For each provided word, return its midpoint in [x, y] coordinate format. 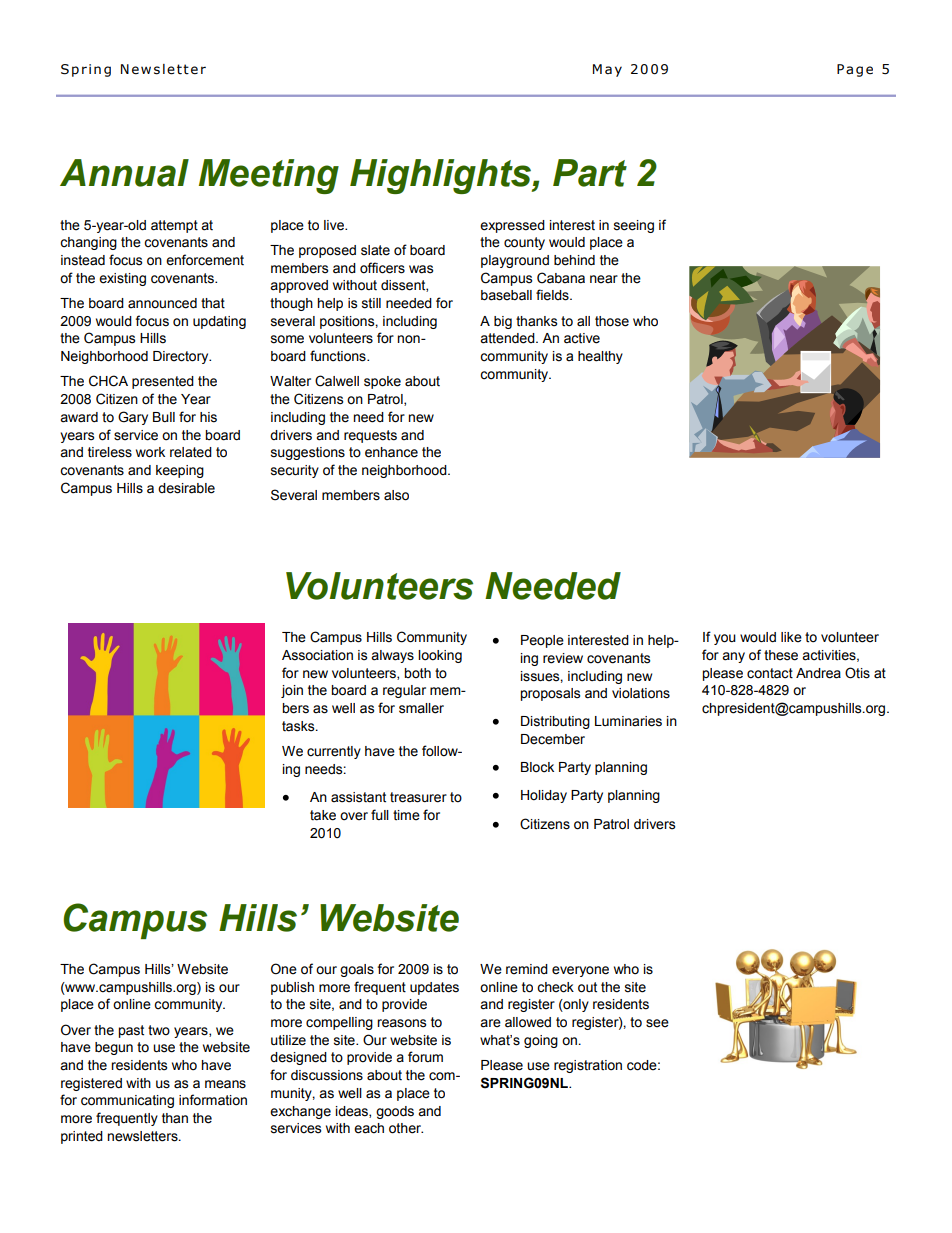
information [213, 1100]
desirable [186, 488]
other [406, 1128]
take [323, 815]
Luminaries [628, 721]
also [396, 495]
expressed [512, 226]
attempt [174, 226]
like [791, 637]
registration [588, 1066]
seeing [634, 226]
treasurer [418, 797]
